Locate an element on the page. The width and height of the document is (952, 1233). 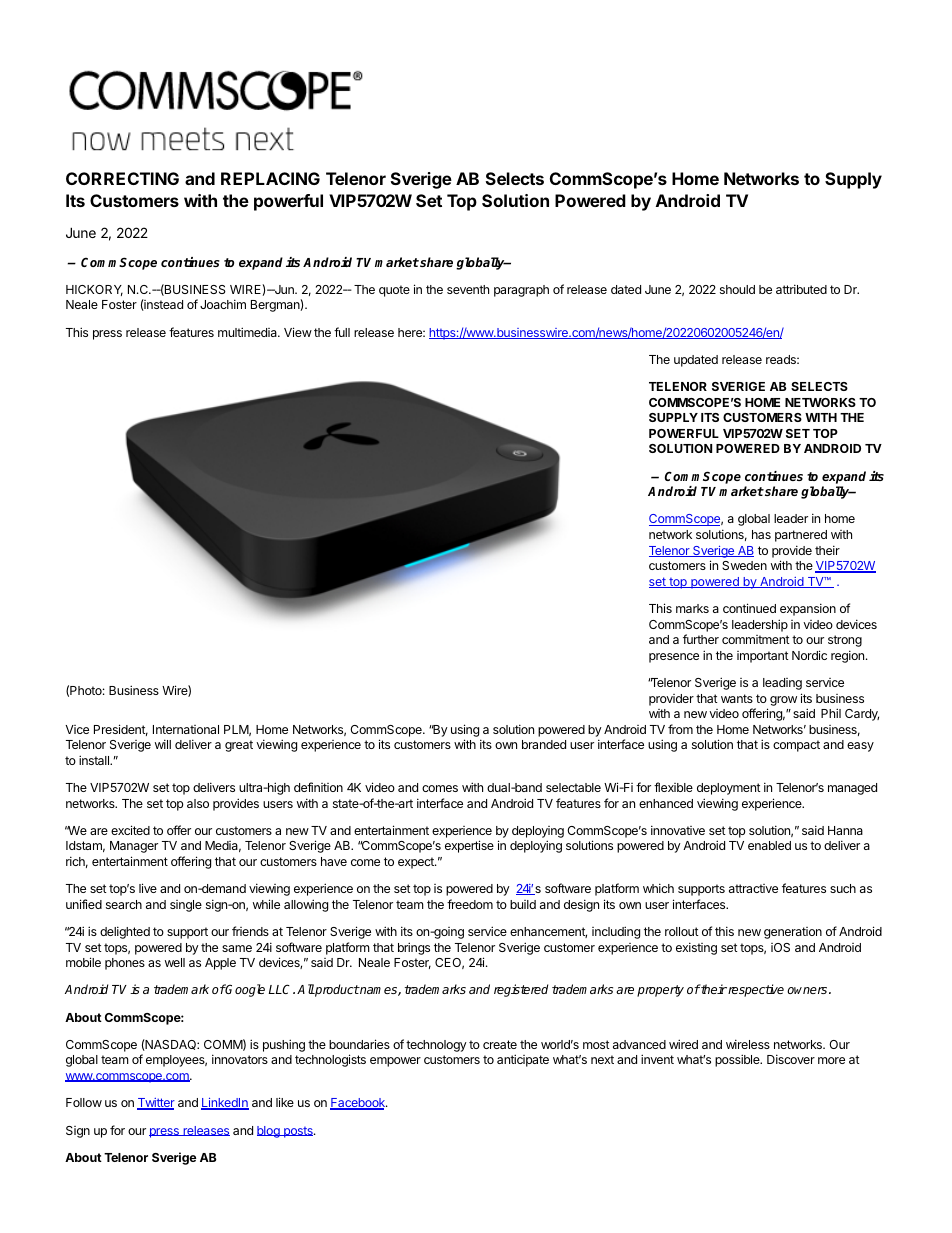
expertise is located at coordinates (469, 846).
